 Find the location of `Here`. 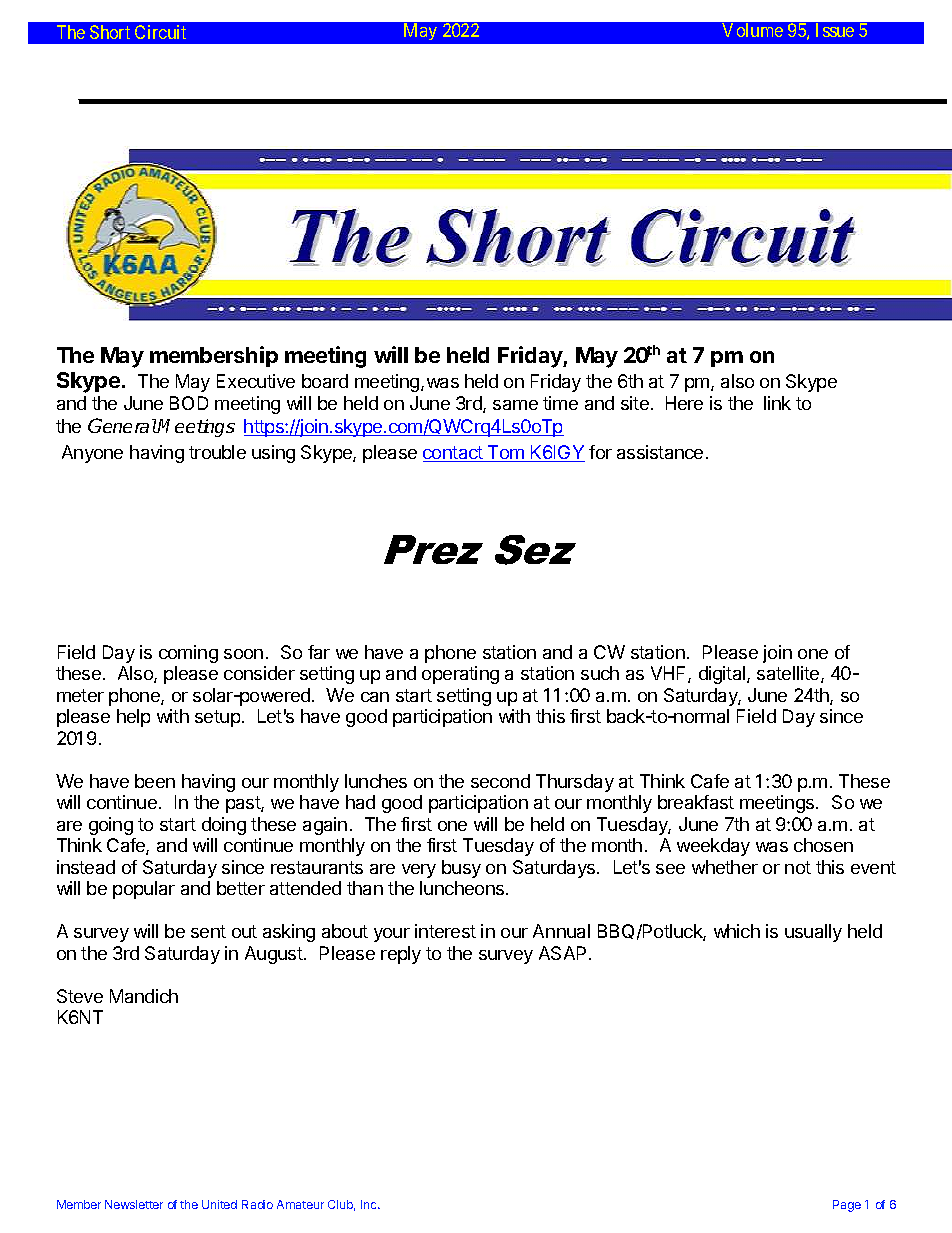

Here is located at coordinates (684, 403).
